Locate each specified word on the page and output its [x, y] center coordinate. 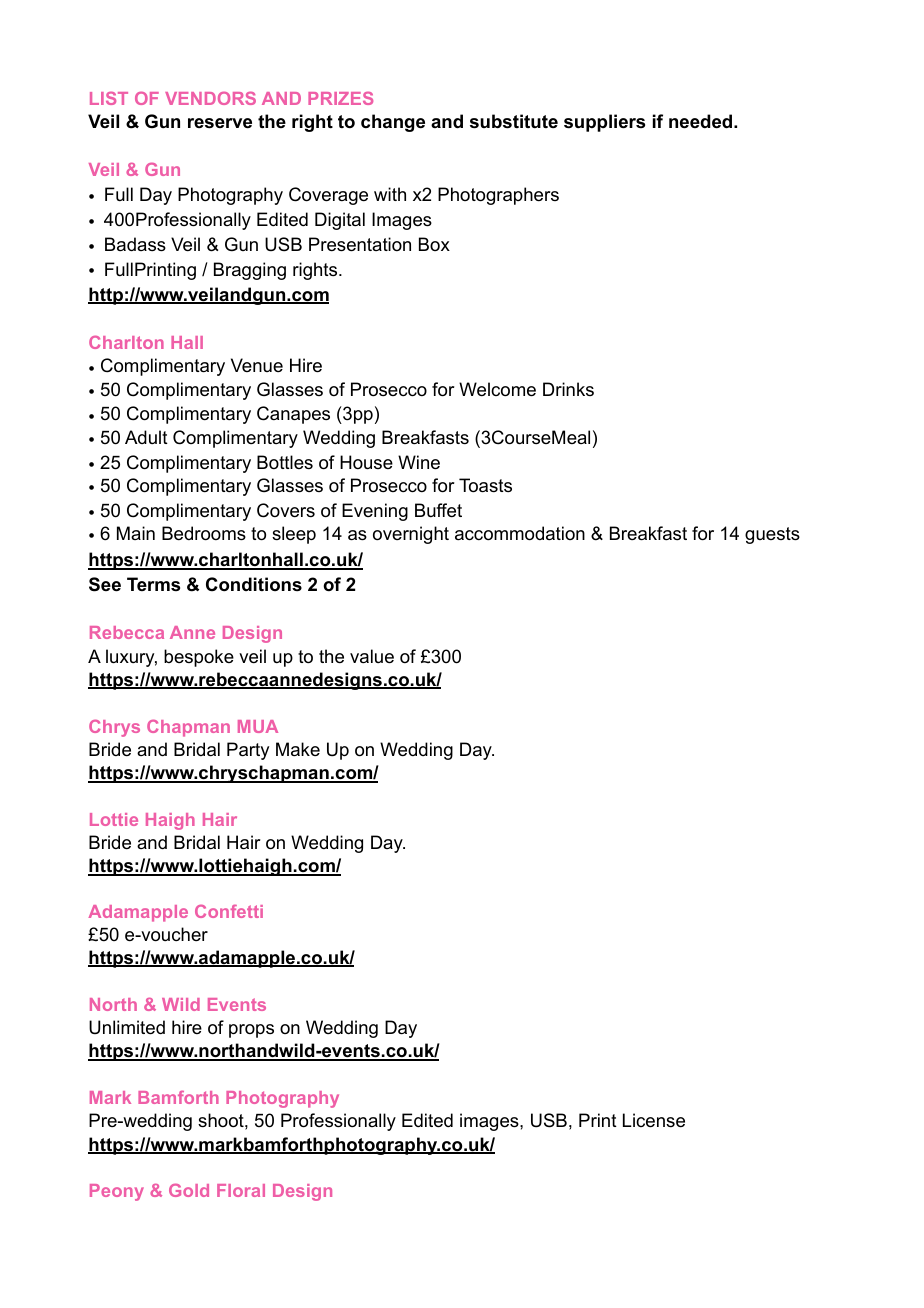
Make [298, 749]
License [654, 1120]
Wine [419, 462]
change [393, 123]
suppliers [604, 123]
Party [248, 751]
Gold [189, 1190]
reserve [220, 123]
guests [772, 535]
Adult [146, 437]
